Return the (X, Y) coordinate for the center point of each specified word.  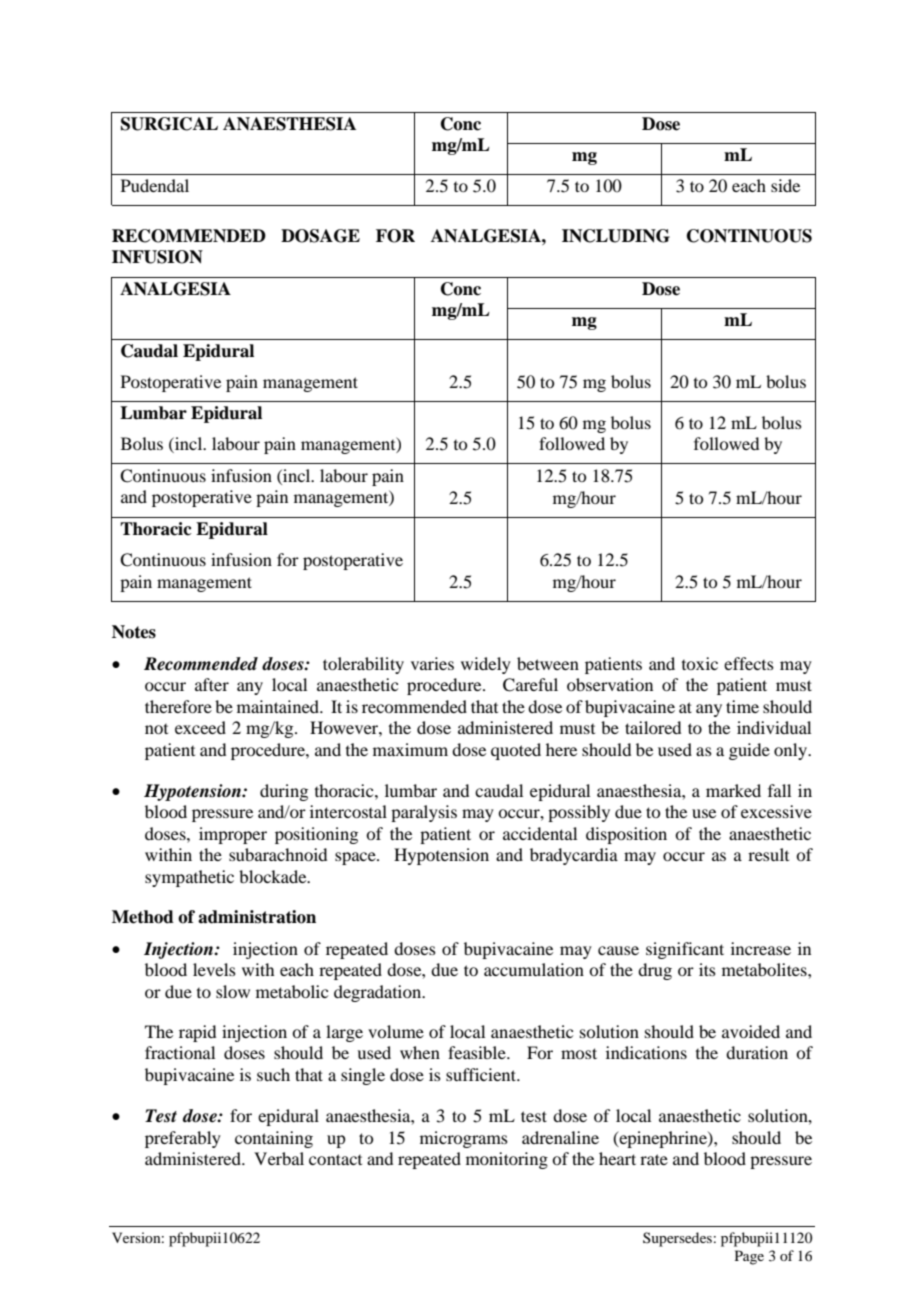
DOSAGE (320, 236)
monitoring (507, 1160)
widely (486, 665)
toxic (700, 663)
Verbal (279, 1158)
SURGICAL (169, 124)
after (212, 684)
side (785, 185)
